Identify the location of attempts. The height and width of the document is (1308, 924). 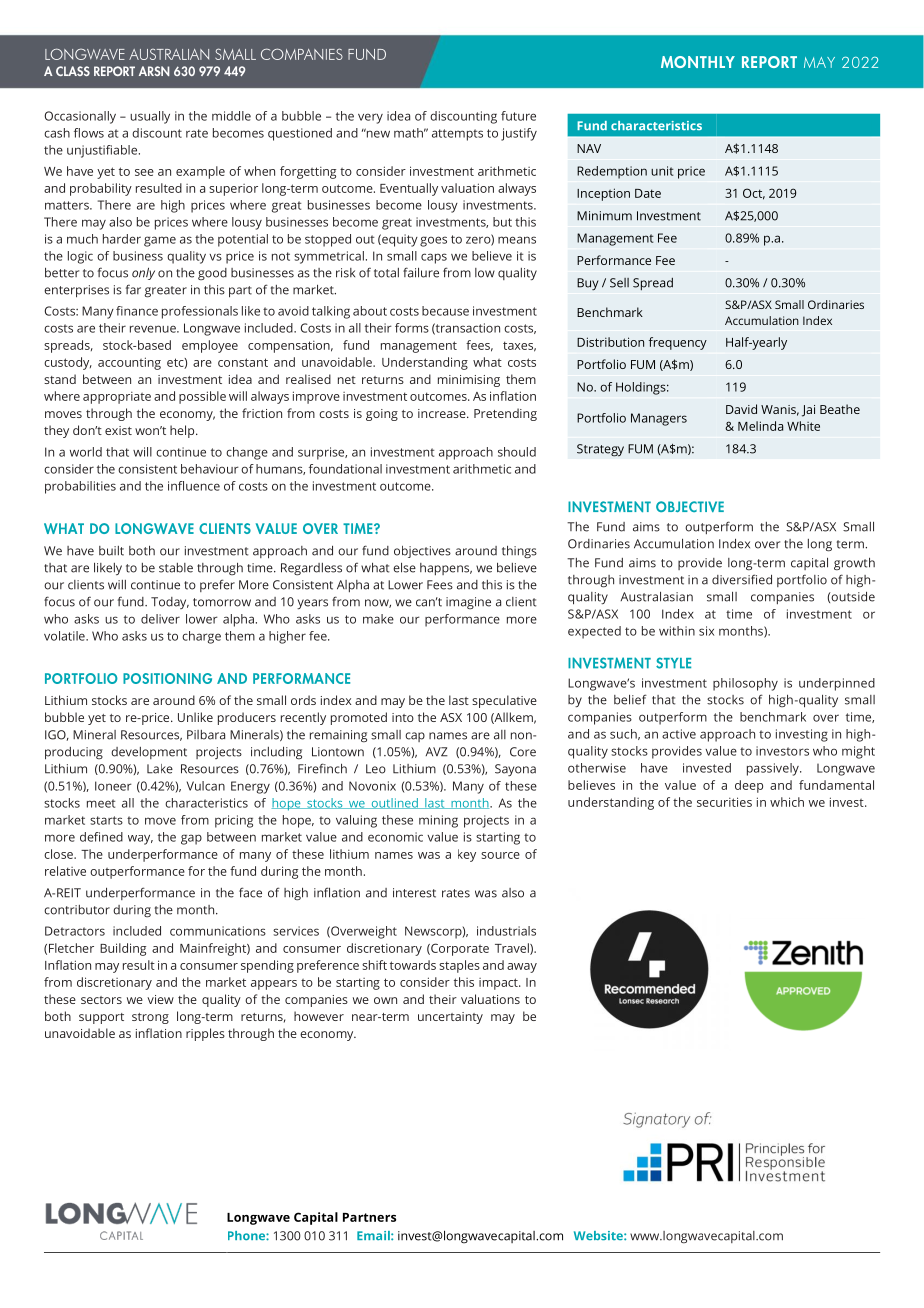
(457, 135).
